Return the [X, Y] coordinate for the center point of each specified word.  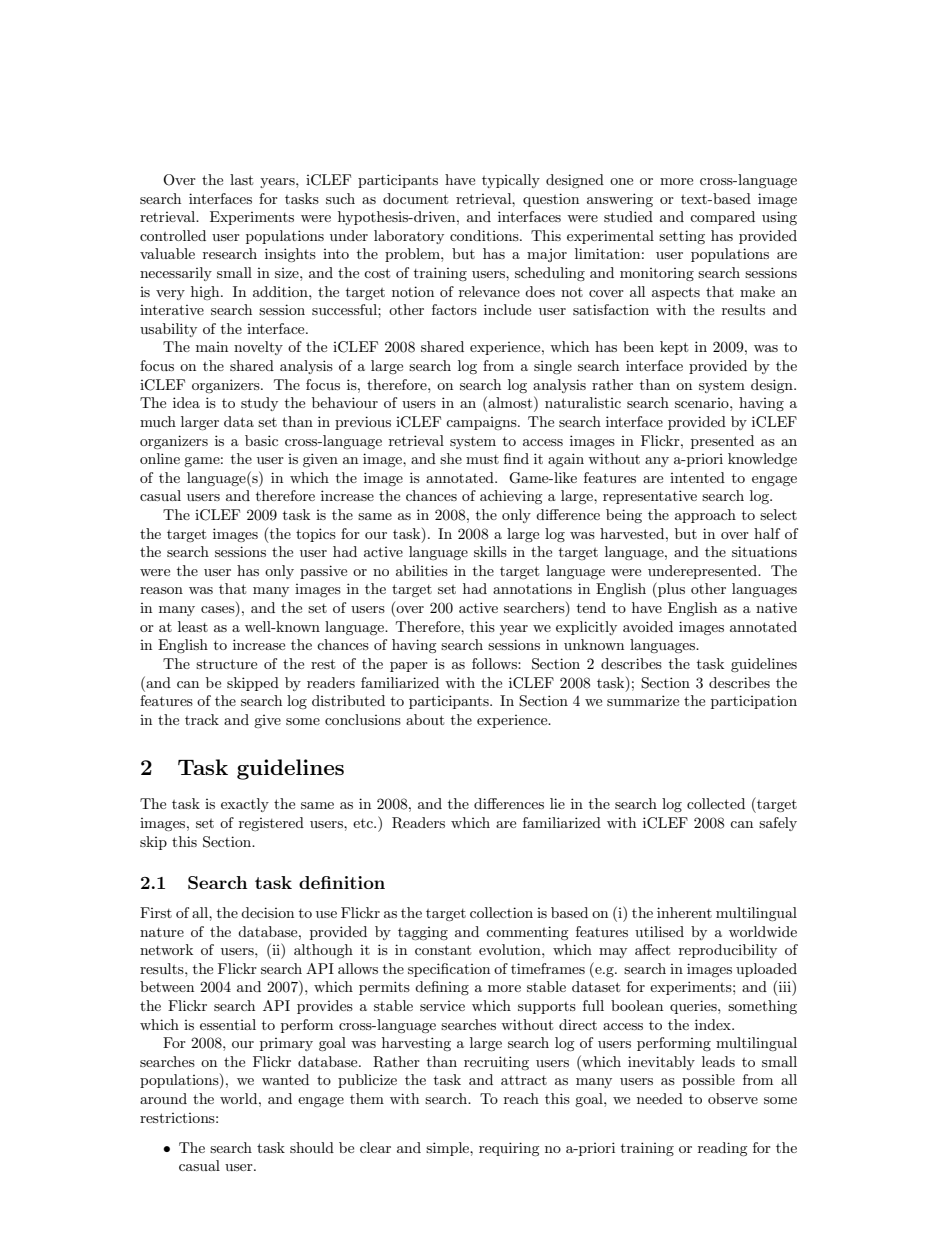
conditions [485, 235]
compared [722, 218]
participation [754, 702]
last [241, 179]
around [163, 1098]
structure [226, 664]
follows [495, 663]
